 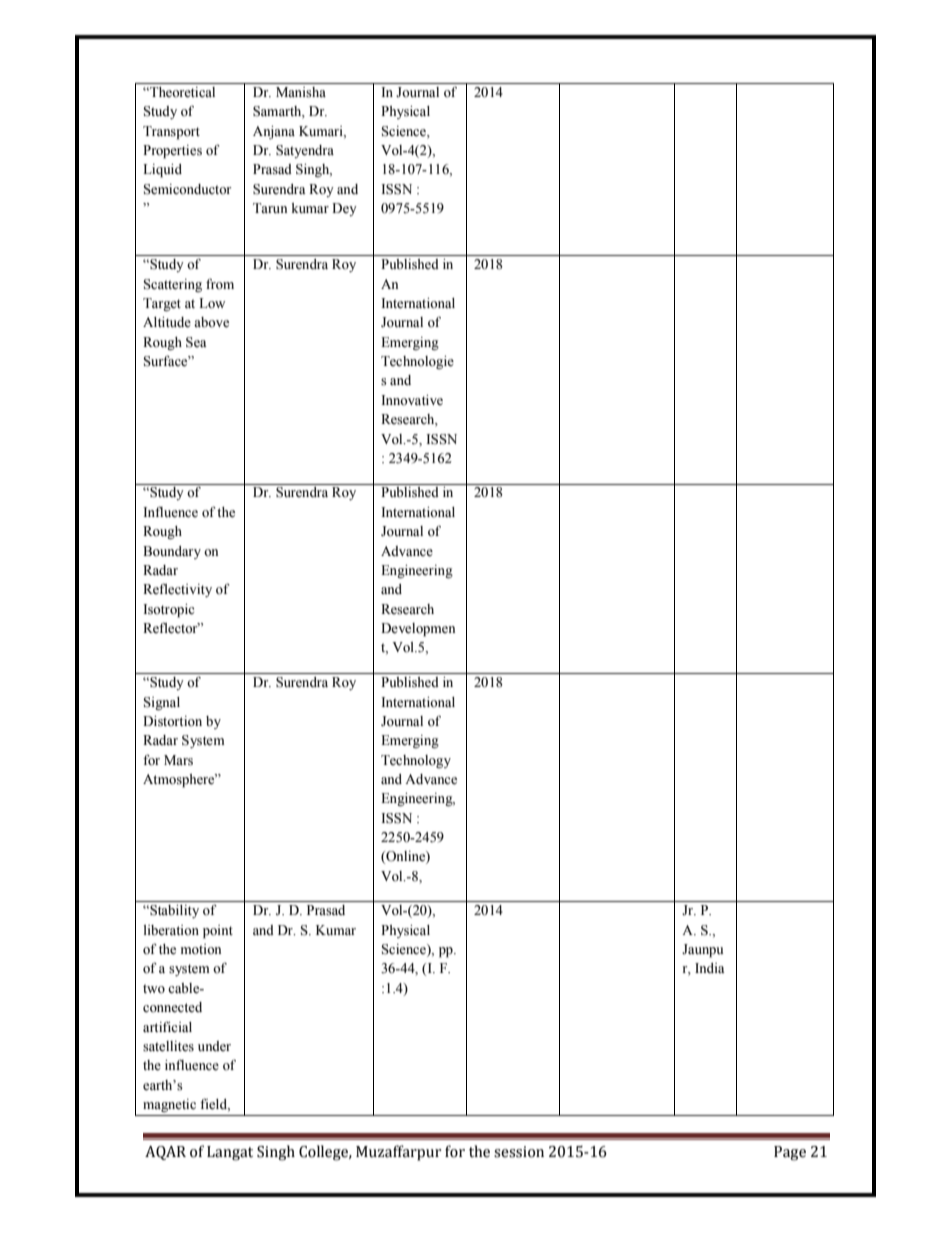 I want to click on Technology, so click(x=416, y=761).
